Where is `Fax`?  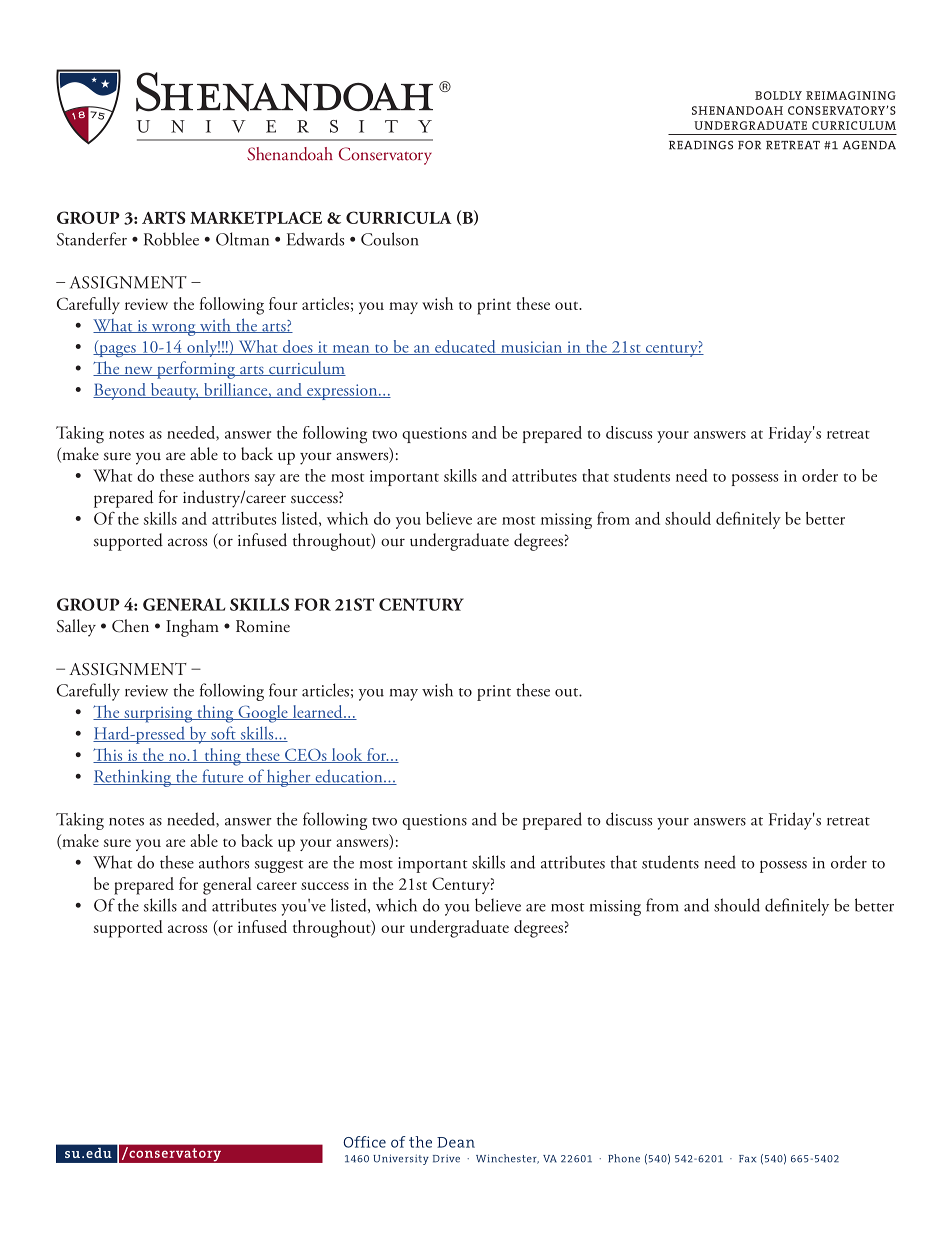 Fax is located at coordinates (747, 1159).
